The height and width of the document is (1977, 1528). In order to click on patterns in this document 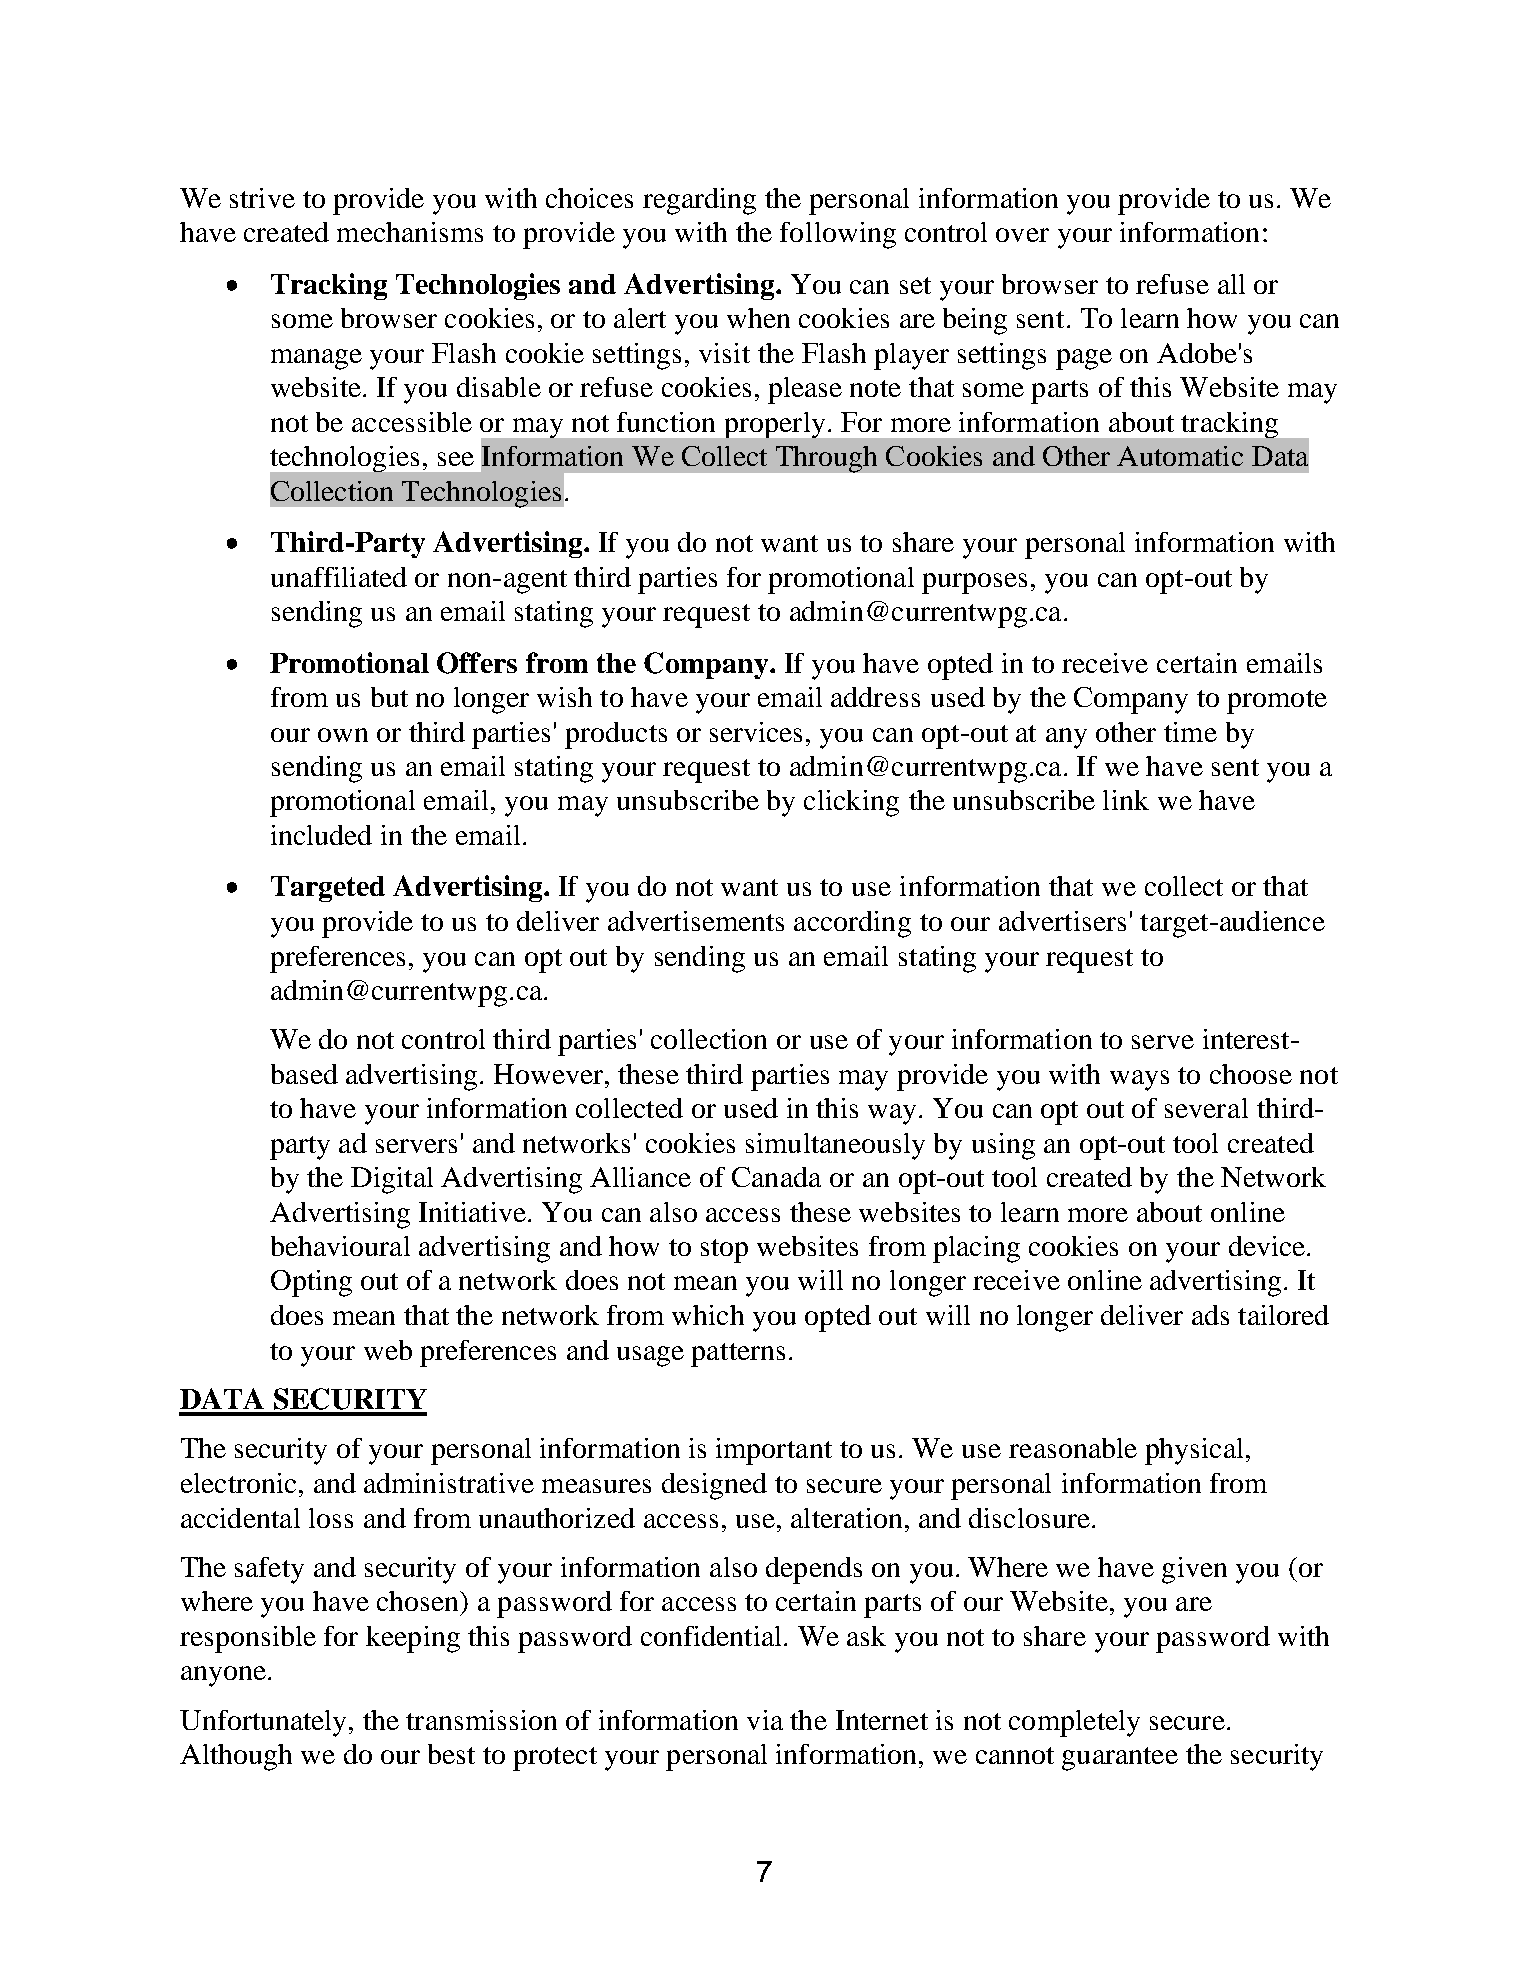, I will do `click(738, 1355)`.
